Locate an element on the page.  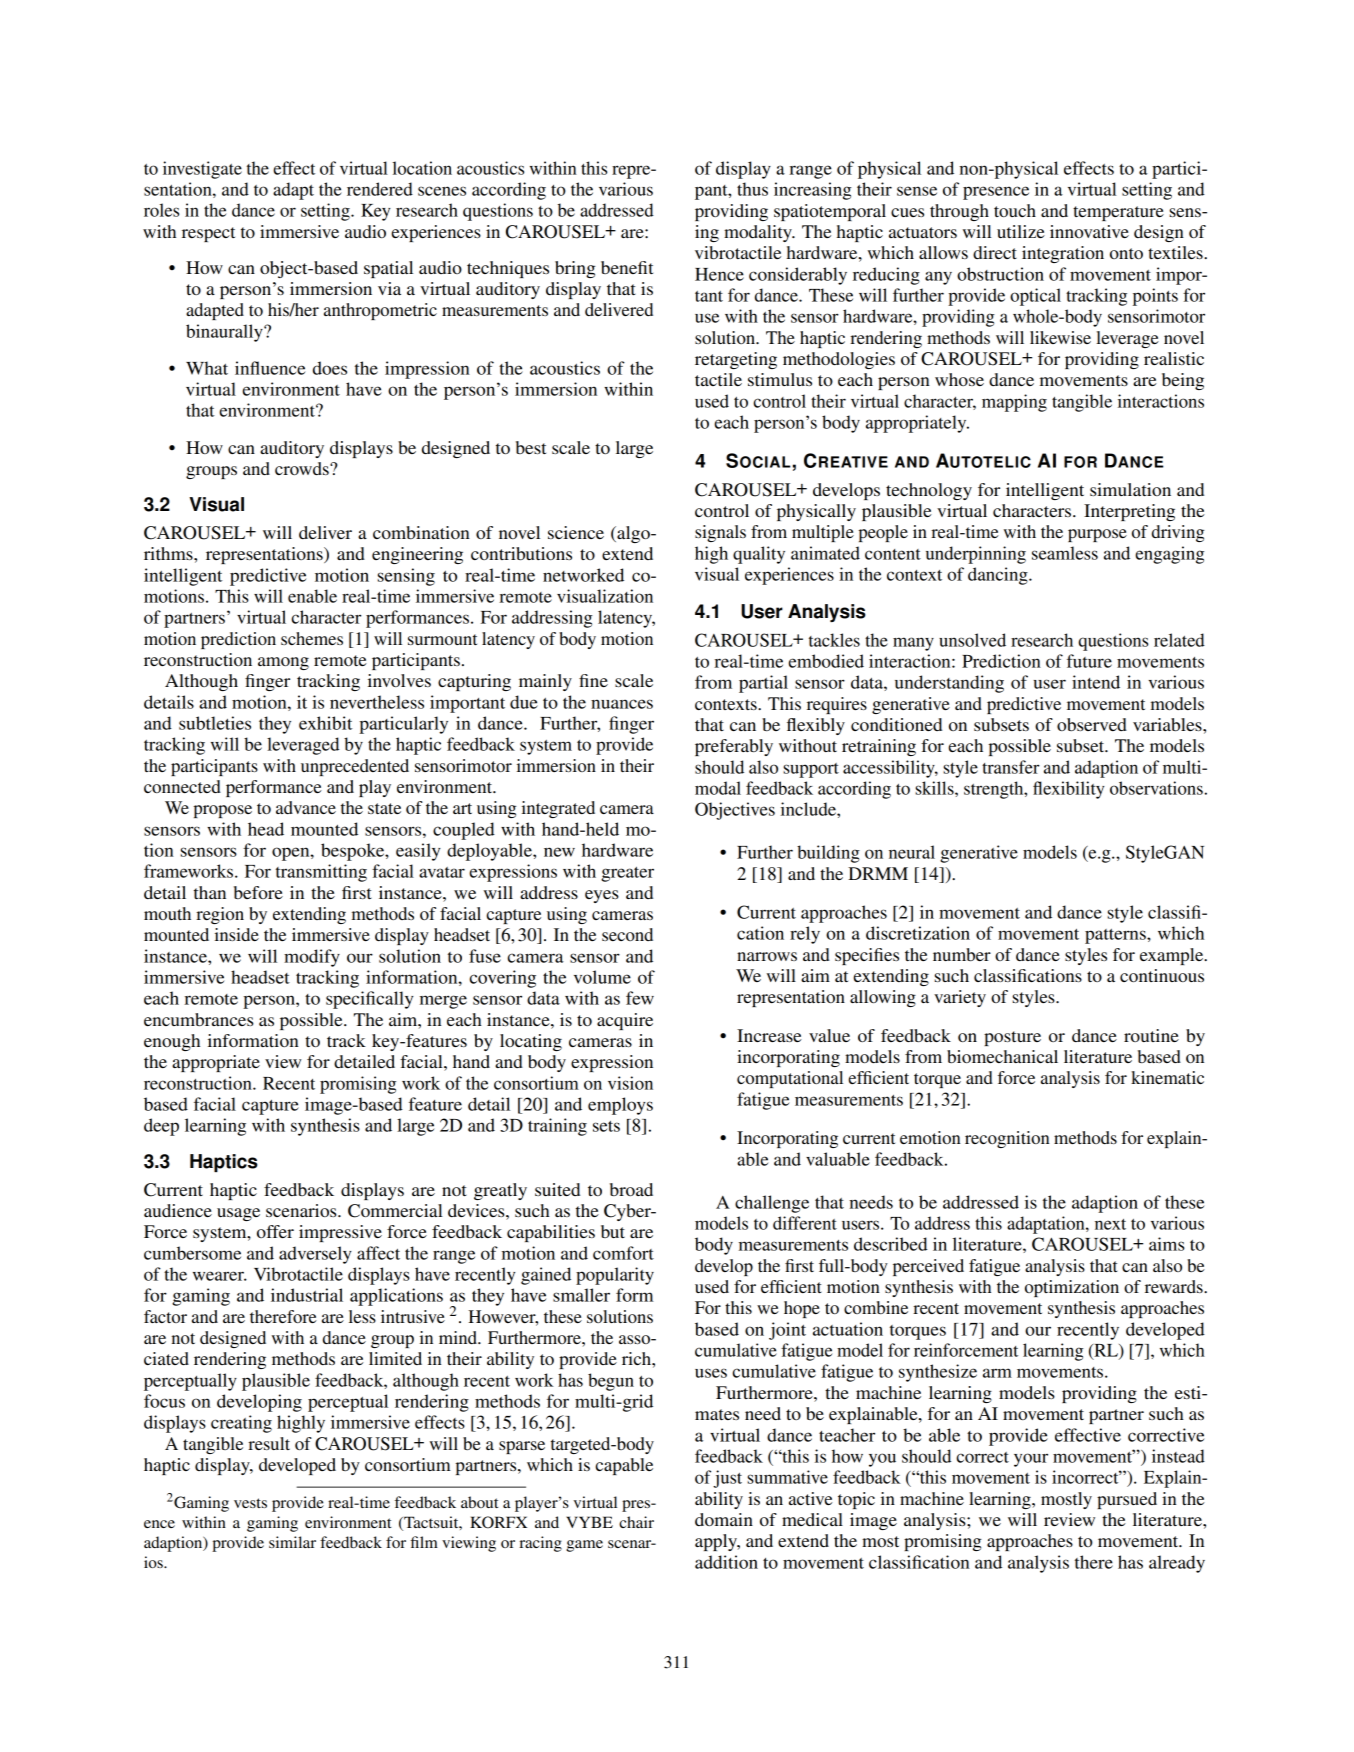
pursued is located at coordinates (1127, 1500).
